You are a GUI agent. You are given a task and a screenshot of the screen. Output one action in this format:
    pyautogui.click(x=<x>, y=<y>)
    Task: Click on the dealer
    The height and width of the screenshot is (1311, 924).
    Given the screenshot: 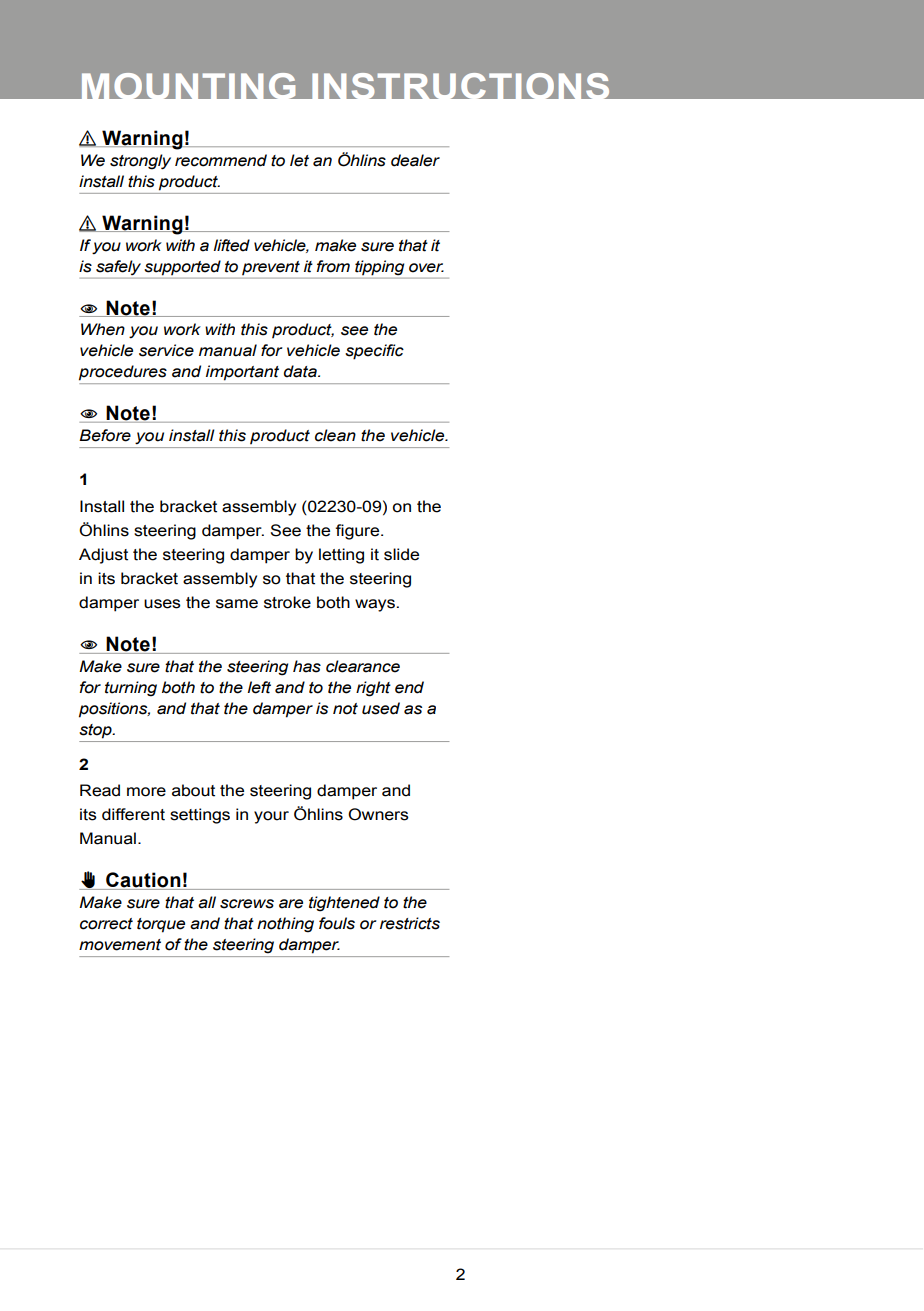 What is the action you would take?
    pyautogui.click(x=415, y=160)
